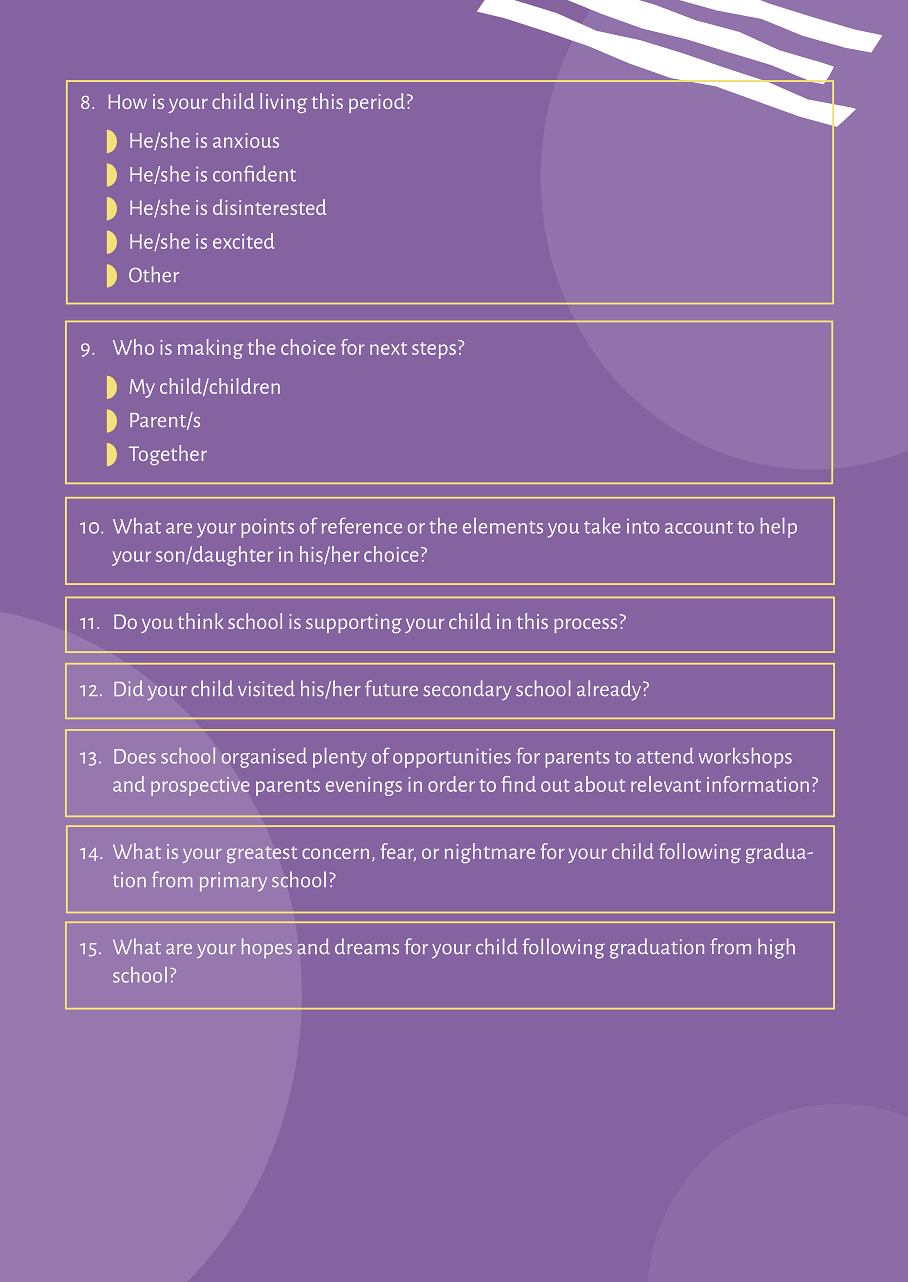 The width and height of the image is (908, 1282). I want to click on anxious, so click(246, 140).
